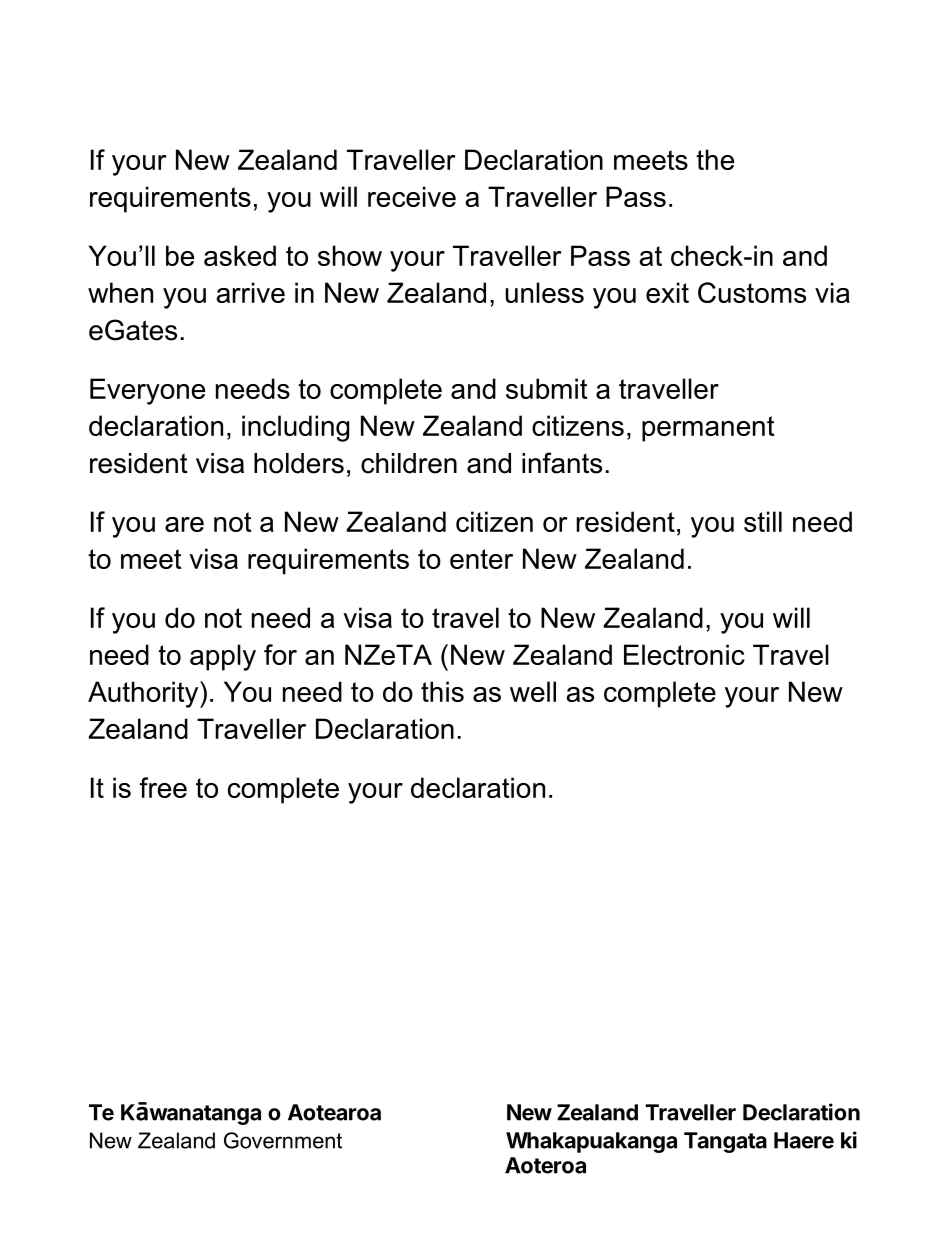 The image size is (952, 1233). Describe the element at coordinates (684, 654) in the document. I see `Electronic` at that location.
